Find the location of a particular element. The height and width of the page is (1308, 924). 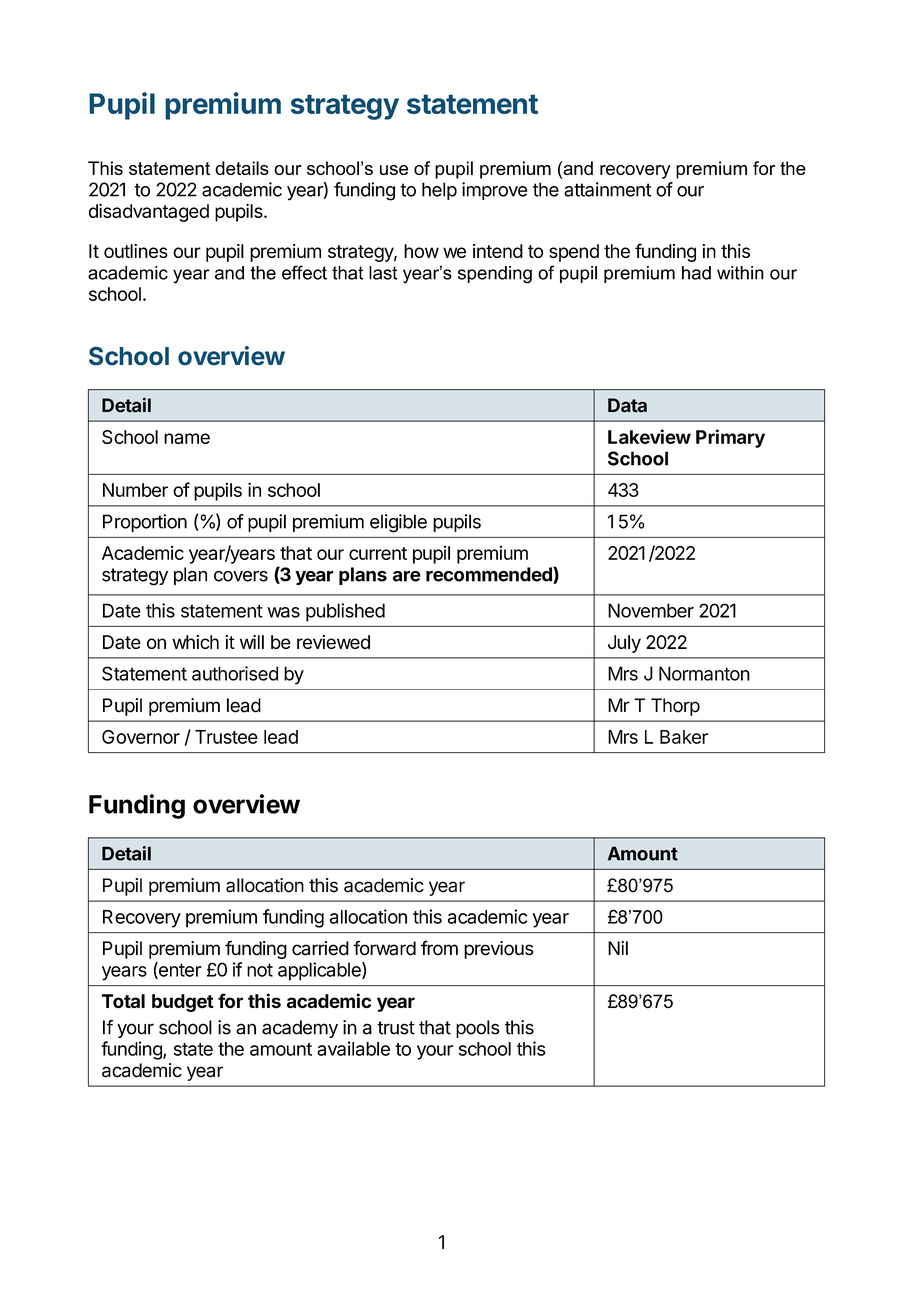

name is located at coordinates (187, 438).
